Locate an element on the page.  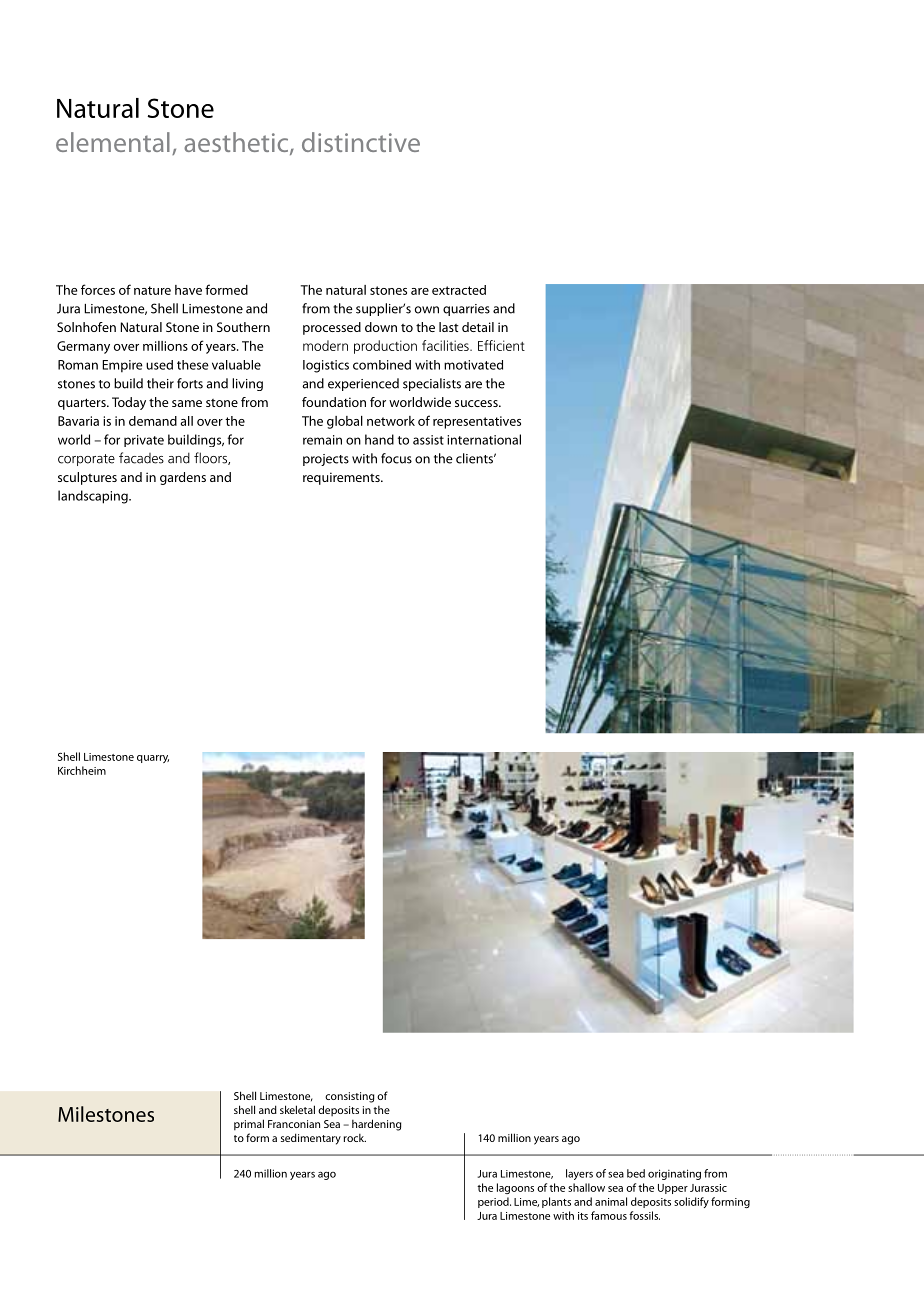
extracted is located at coordinates (459, 290).
